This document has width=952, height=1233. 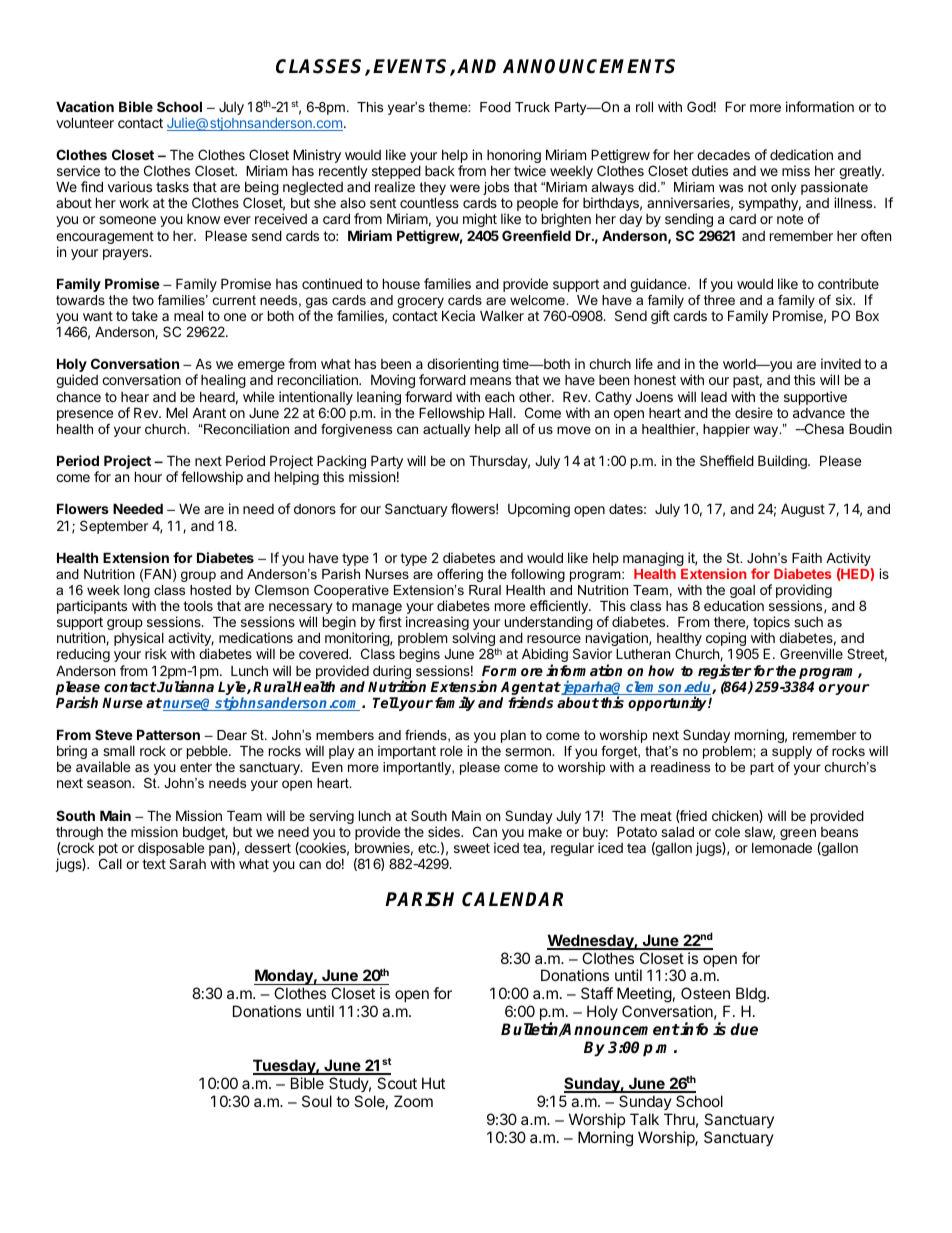 I want to click on tools, so click(x=198, y=606).
